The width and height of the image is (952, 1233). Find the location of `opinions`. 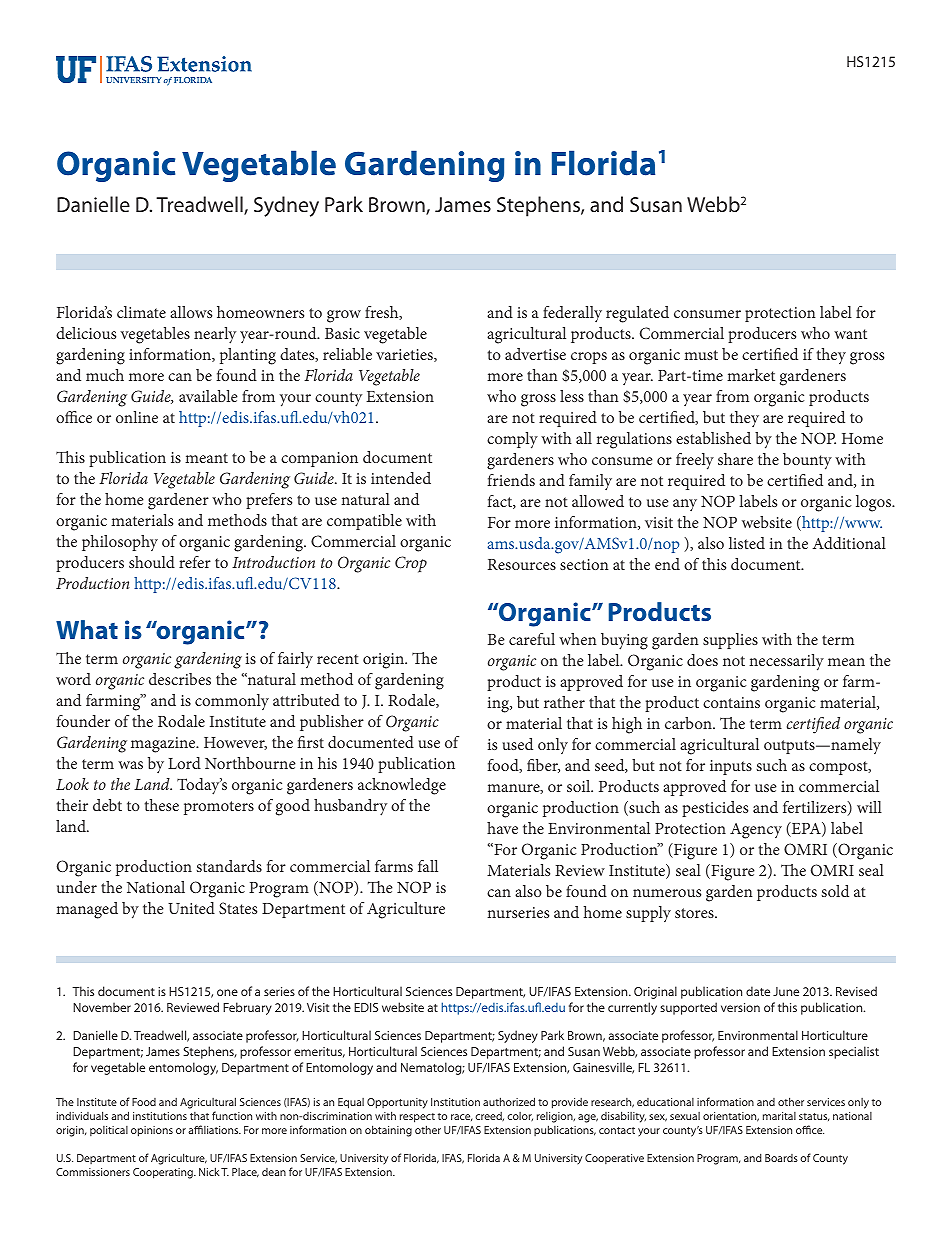

opinions is located at coordinates (152, 1131).
